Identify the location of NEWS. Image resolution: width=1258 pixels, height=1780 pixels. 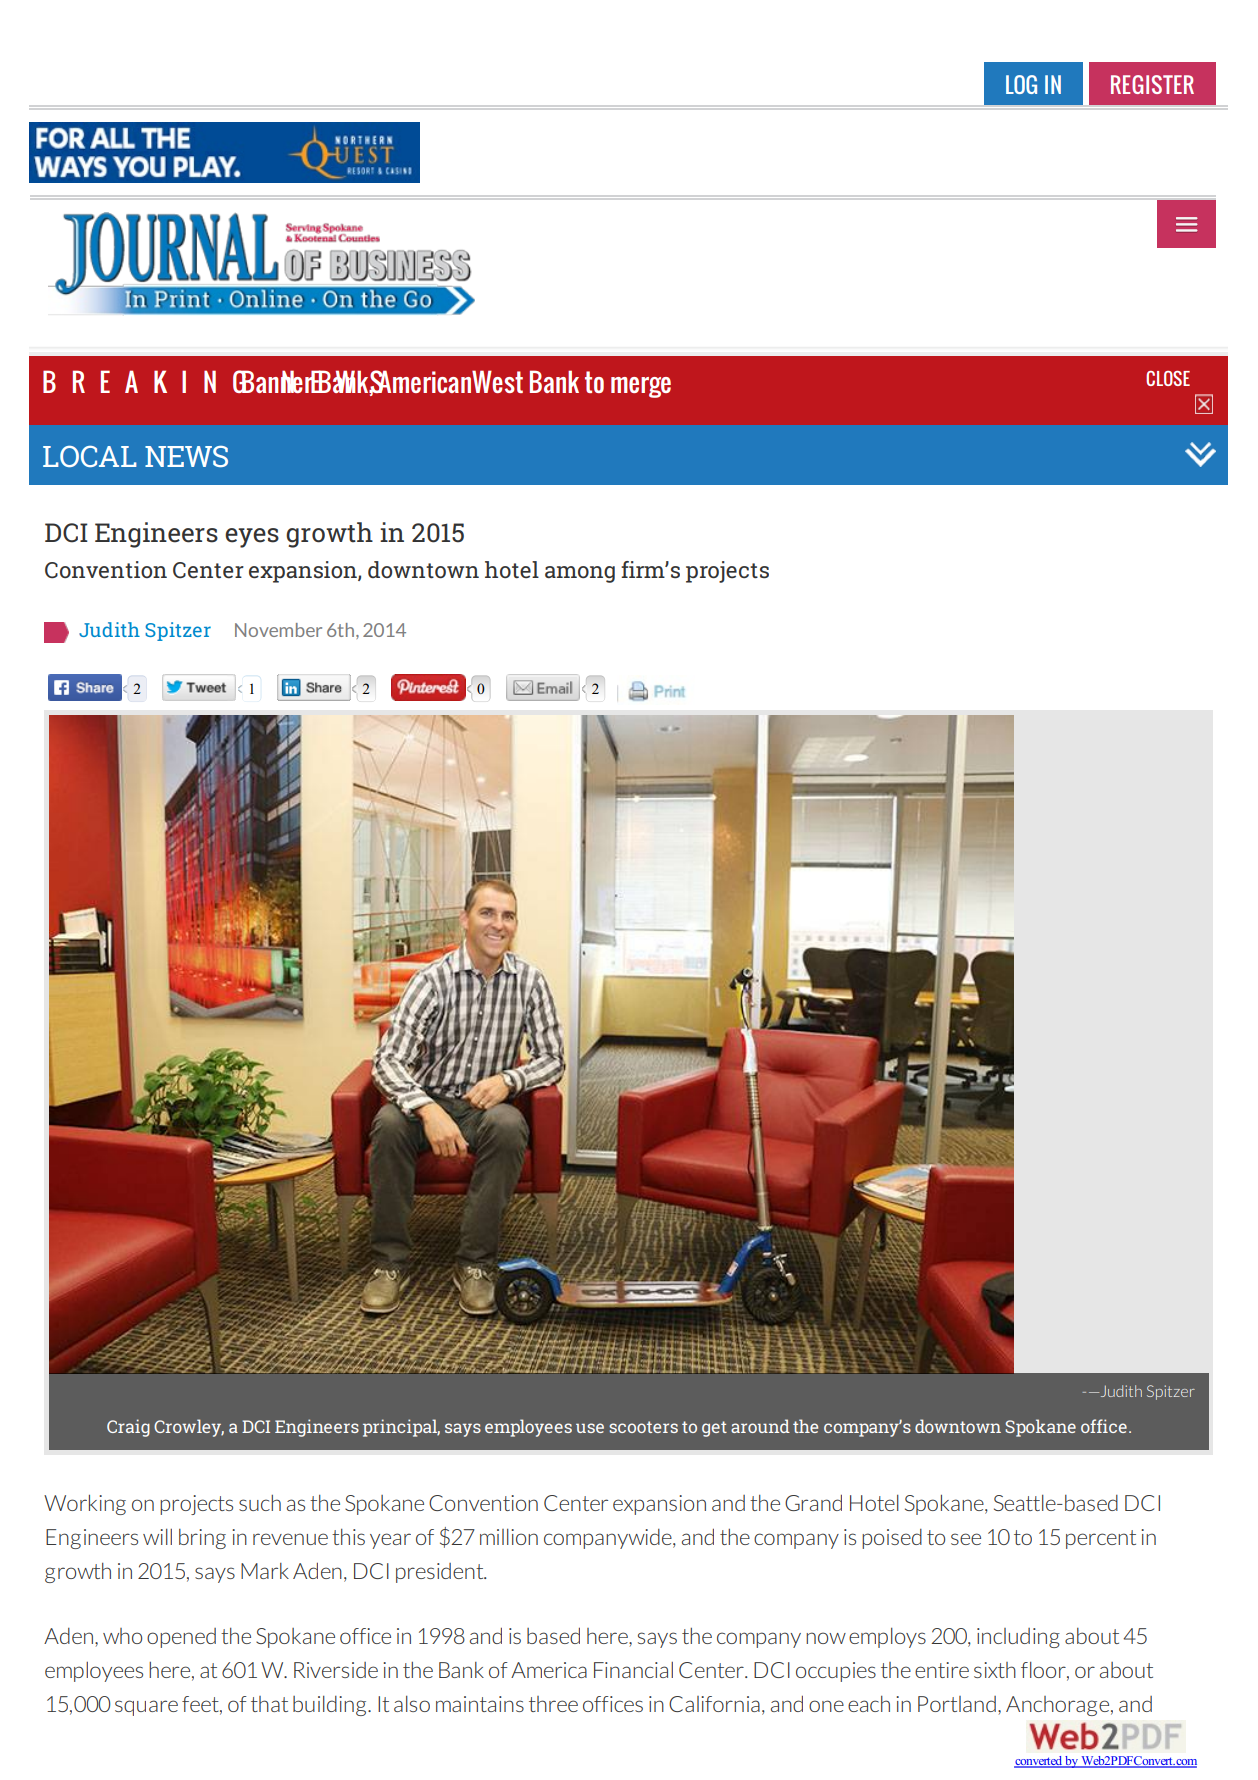
(186, 456).
